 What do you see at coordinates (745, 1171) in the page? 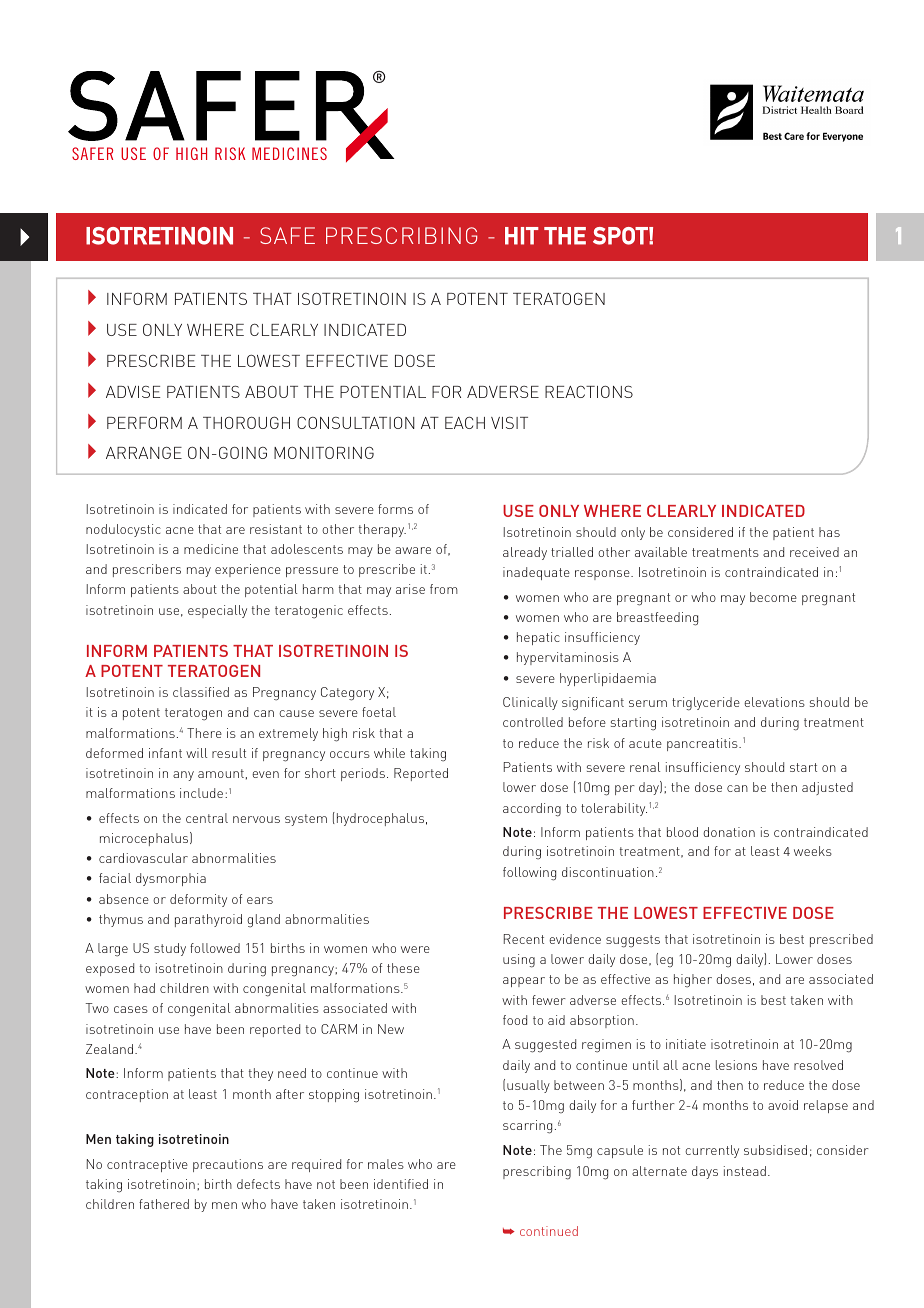
I see `instead` at bounding box center [745, 1171].
